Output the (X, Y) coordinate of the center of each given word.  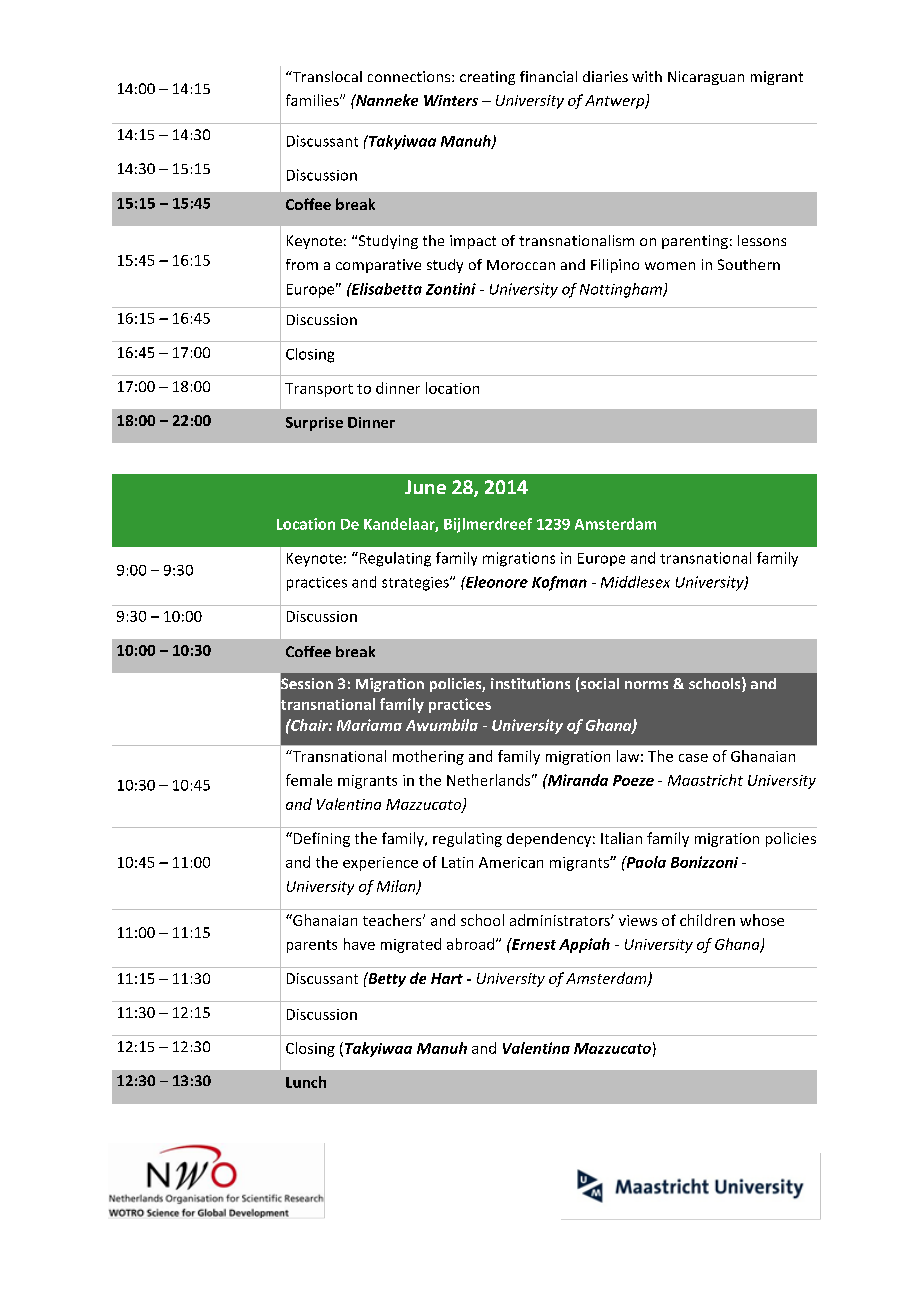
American (511, 862)
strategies (416, 584)
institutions (530, 683)
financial (548, 76)
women (670, 266)
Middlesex (635, 582)
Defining (320, 839)
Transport (319, 390)
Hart (447, 978)
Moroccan (521, 265)
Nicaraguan (706, 78)
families (313, 100)
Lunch (306, 1082)
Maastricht (705, 780)
